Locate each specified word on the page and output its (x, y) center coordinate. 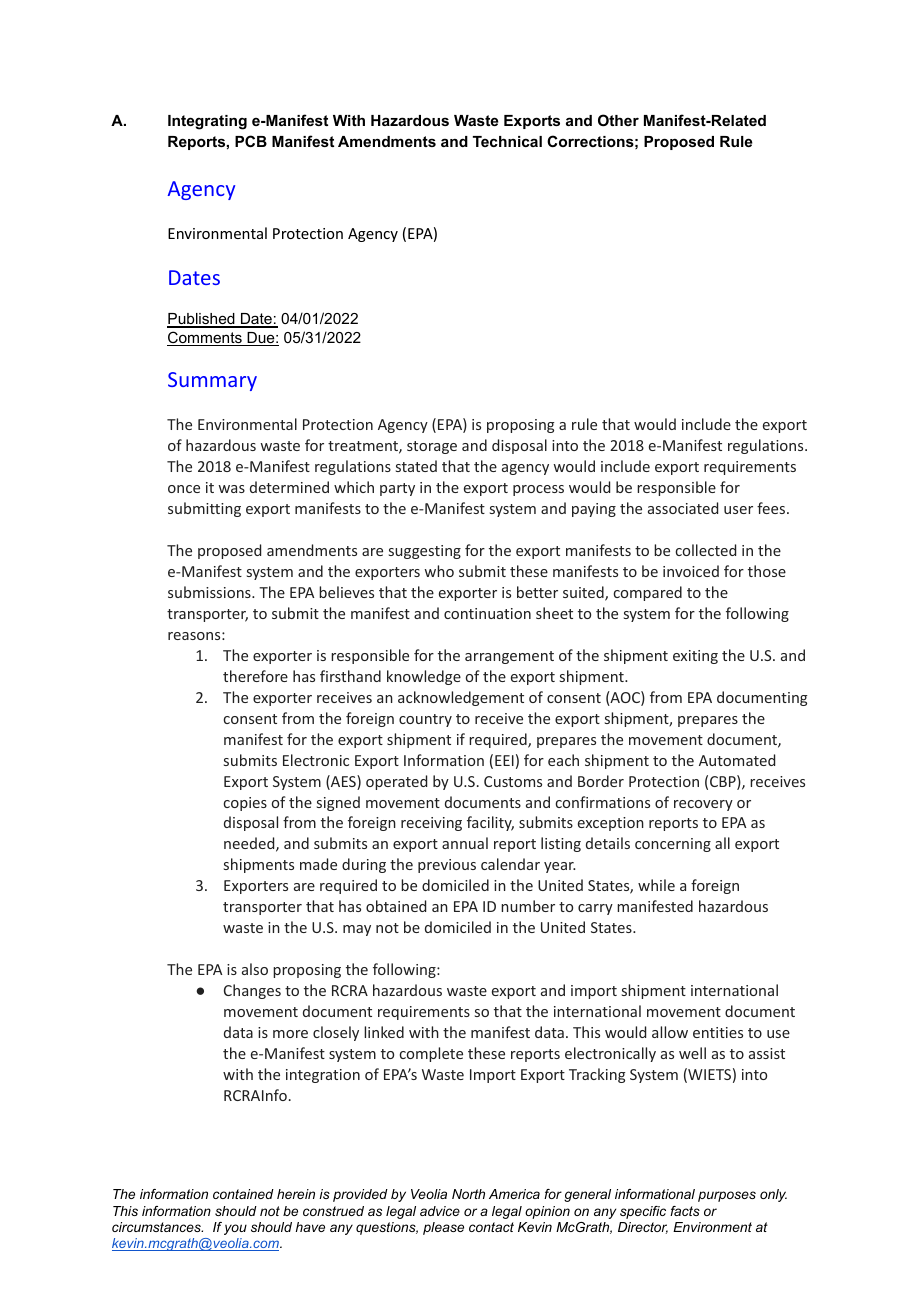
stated (416, 466)
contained (243, 1194)
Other (618, 120)
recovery (703, 805)
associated (683, 508)
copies (245, 804)
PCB (251, 141)
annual (465, 843)
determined (289, 487)
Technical (507, 141)
